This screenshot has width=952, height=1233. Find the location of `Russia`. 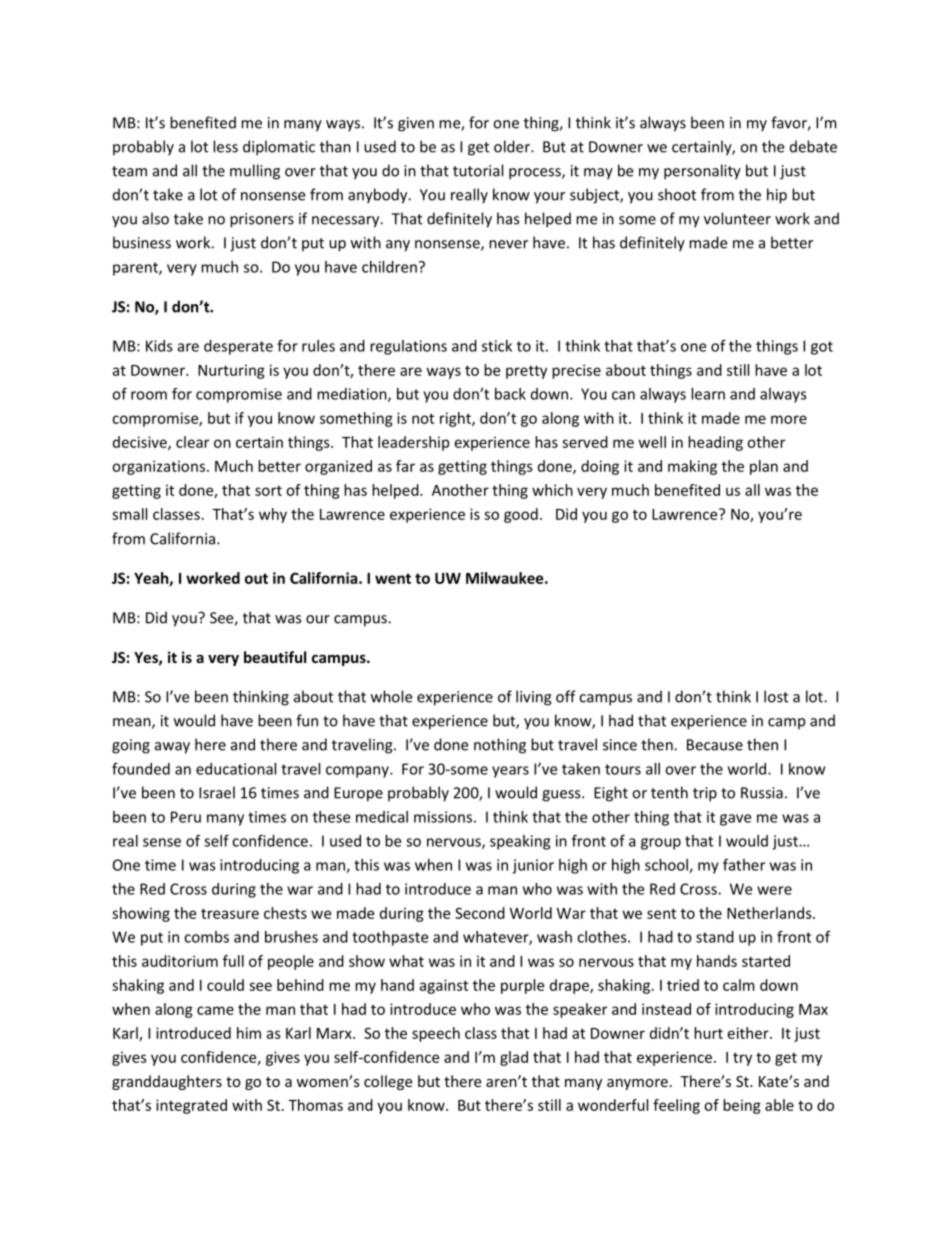

Russia is located at coordinates (762, 793).
